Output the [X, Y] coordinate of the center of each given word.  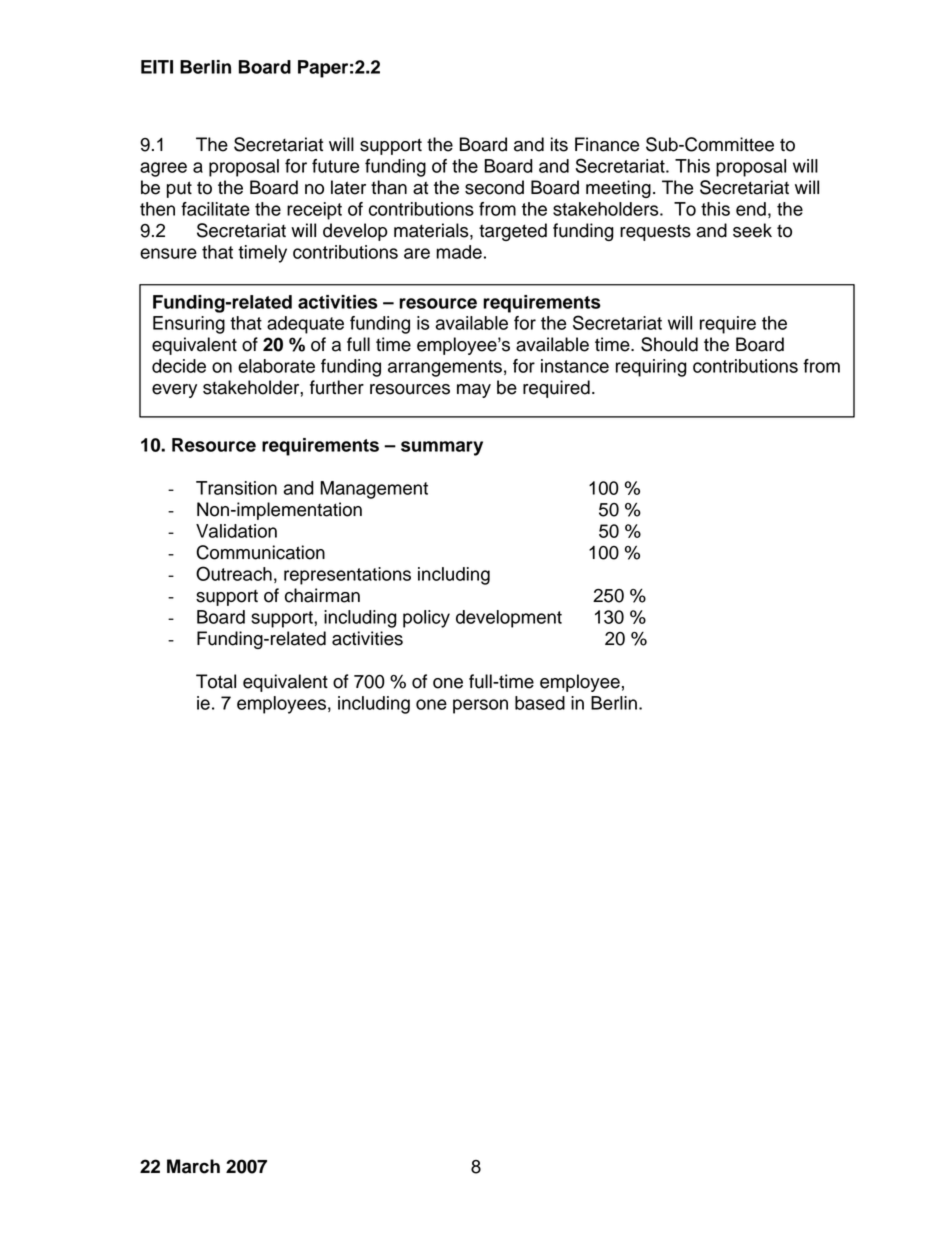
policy [426, 619]
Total [216, 681]
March [193, 1166]
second [494, 187]
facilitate [215, 209]
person [480, 706]
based [540, 703]
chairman [322, 595]
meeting [618, 189]
